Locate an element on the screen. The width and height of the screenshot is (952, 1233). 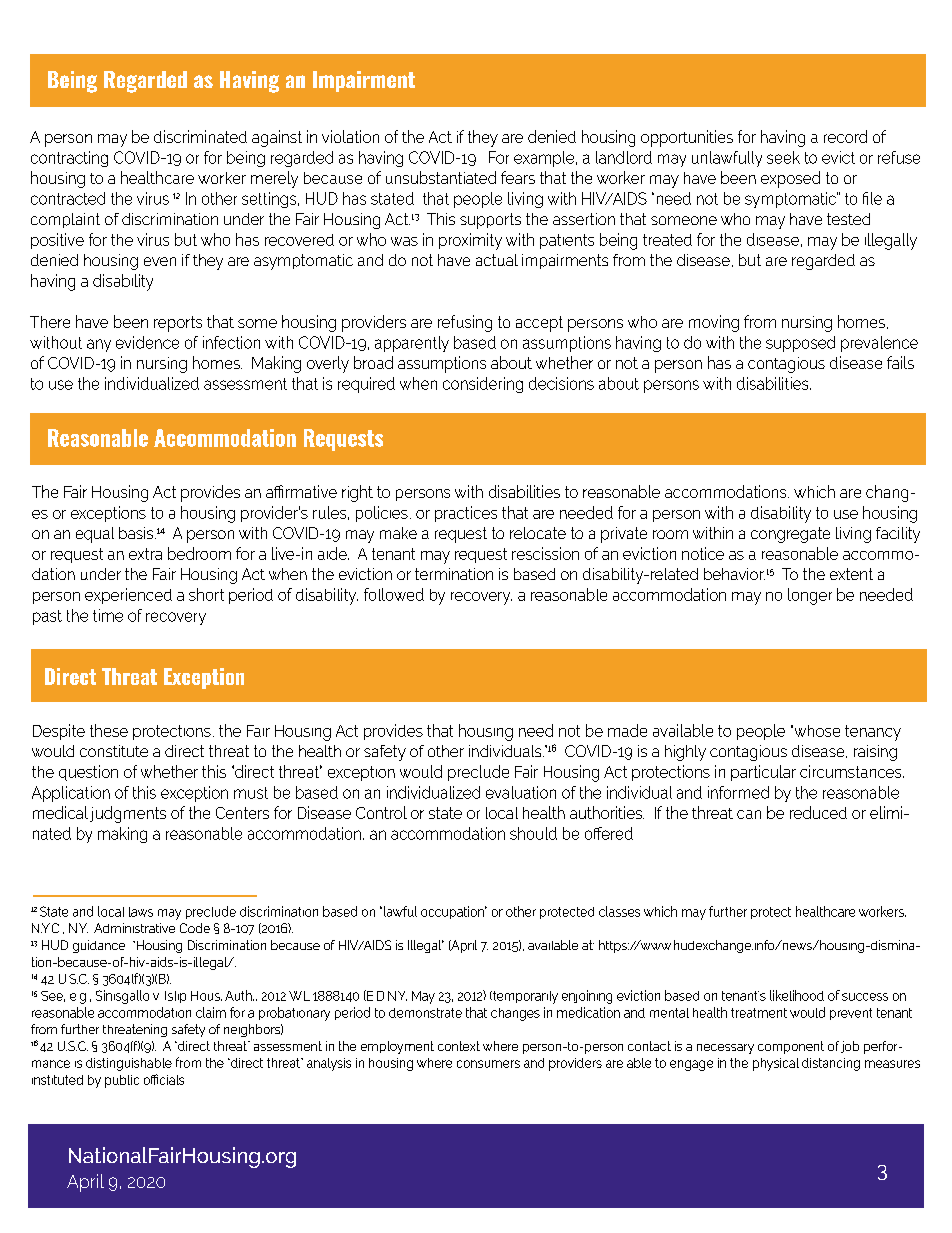
longer is located at coordinates (810, 596).
